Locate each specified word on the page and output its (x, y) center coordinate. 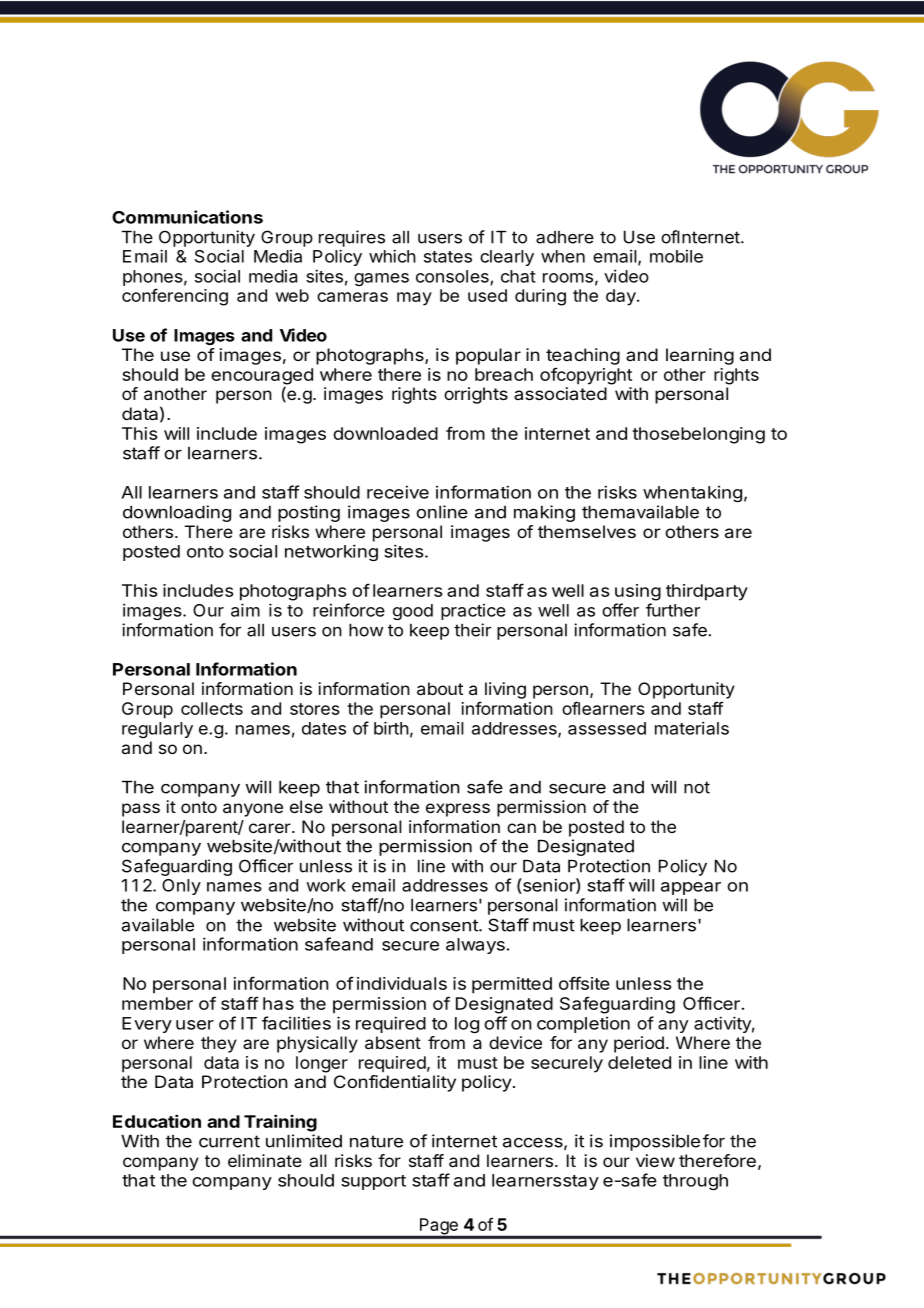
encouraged (262, 376)
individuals (402, 983)
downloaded (385, 433)
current (229, 1141)
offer (620, 610)
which (392, 256)
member (157, 1003)
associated (560, 393)
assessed (607, 728)
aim (245, 610)
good (413, 612)
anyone (253, 810)
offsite (584, 983)
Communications (187, 217)
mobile (676, 256)
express (458, 810)
